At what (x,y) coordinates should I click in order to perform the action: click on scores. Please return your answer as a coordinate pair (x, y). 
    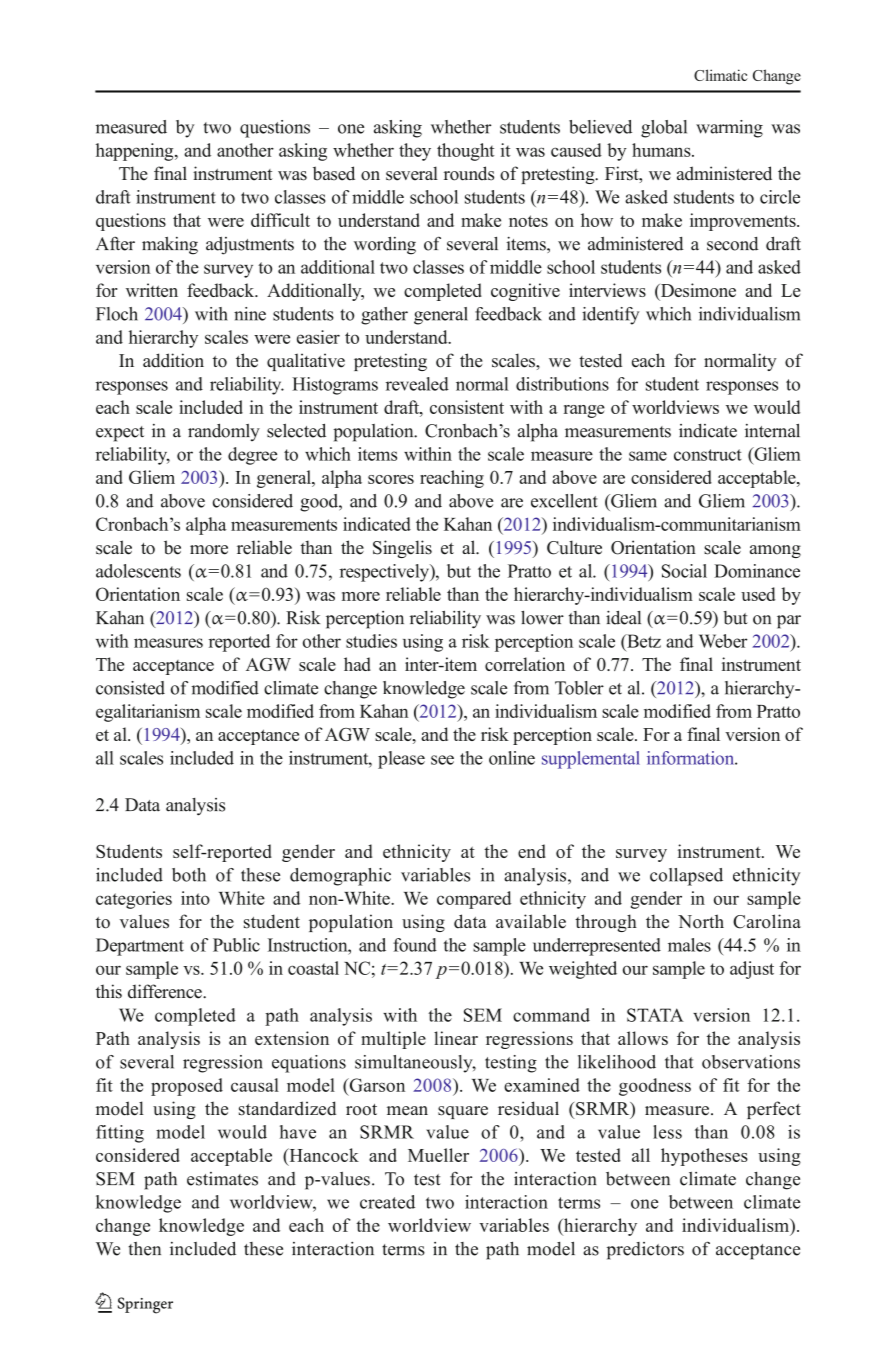
    Looking at the image, I should click on (391, 479).
